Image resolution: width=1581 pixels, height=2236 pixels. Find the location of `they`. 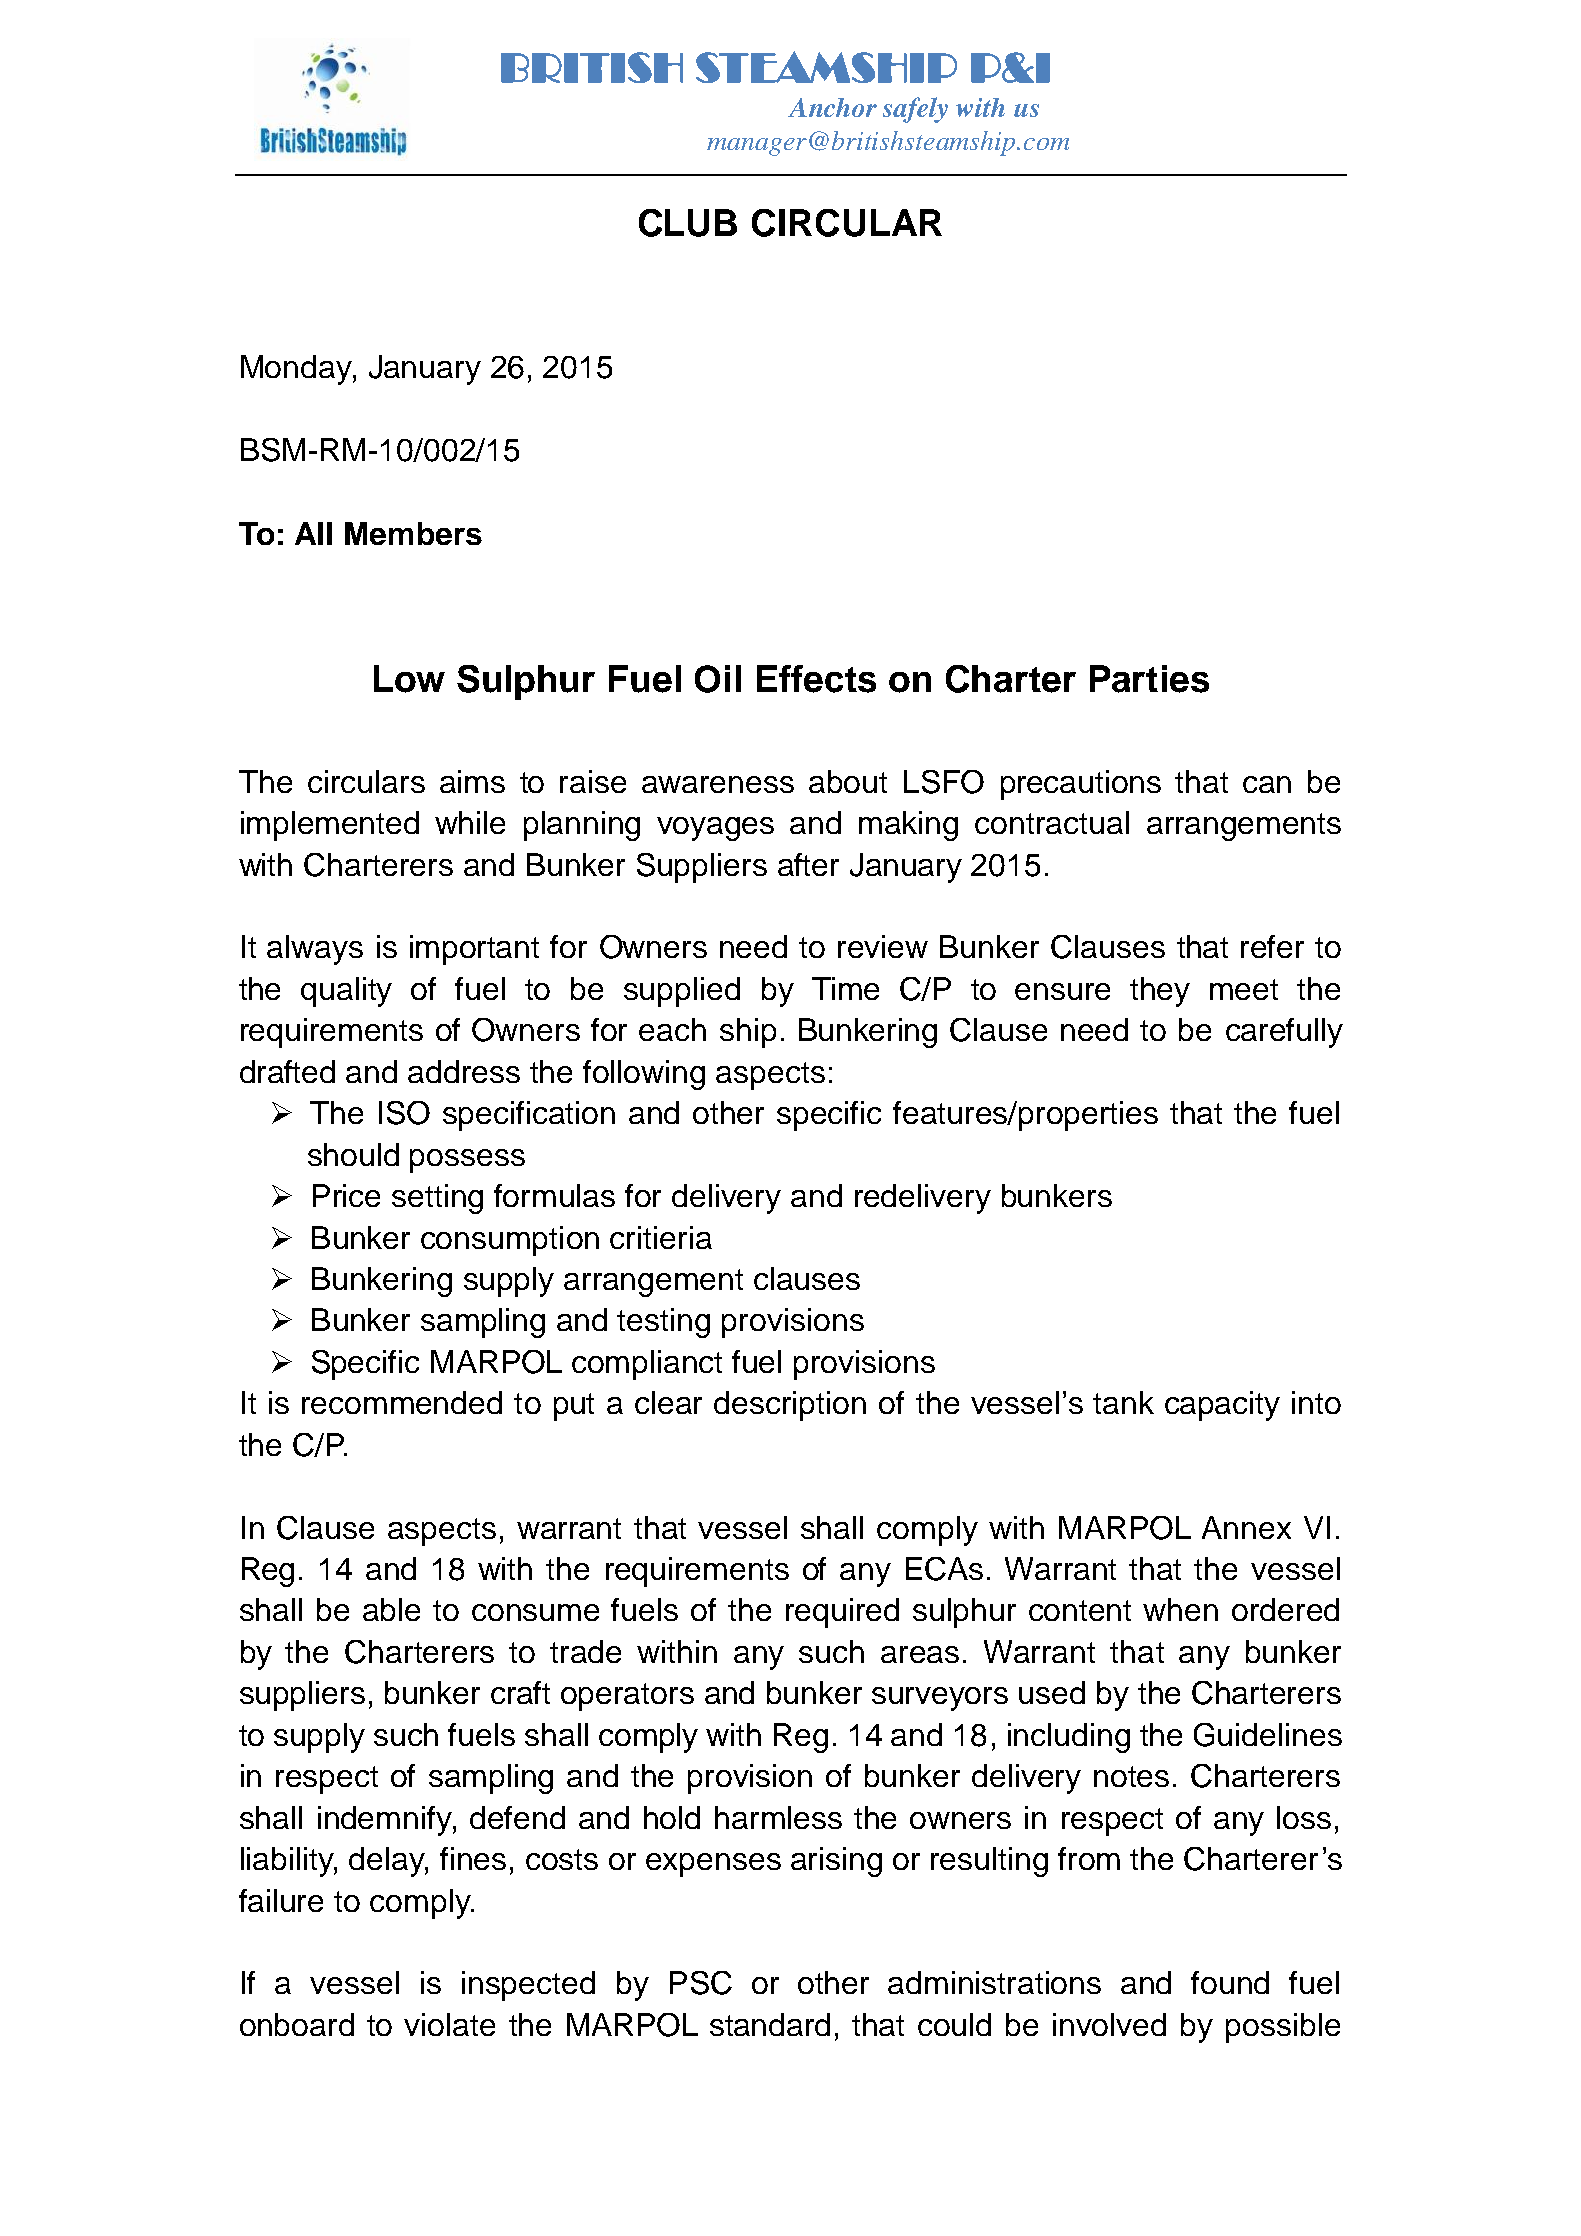

they is located at coordinates (1160, 992).
